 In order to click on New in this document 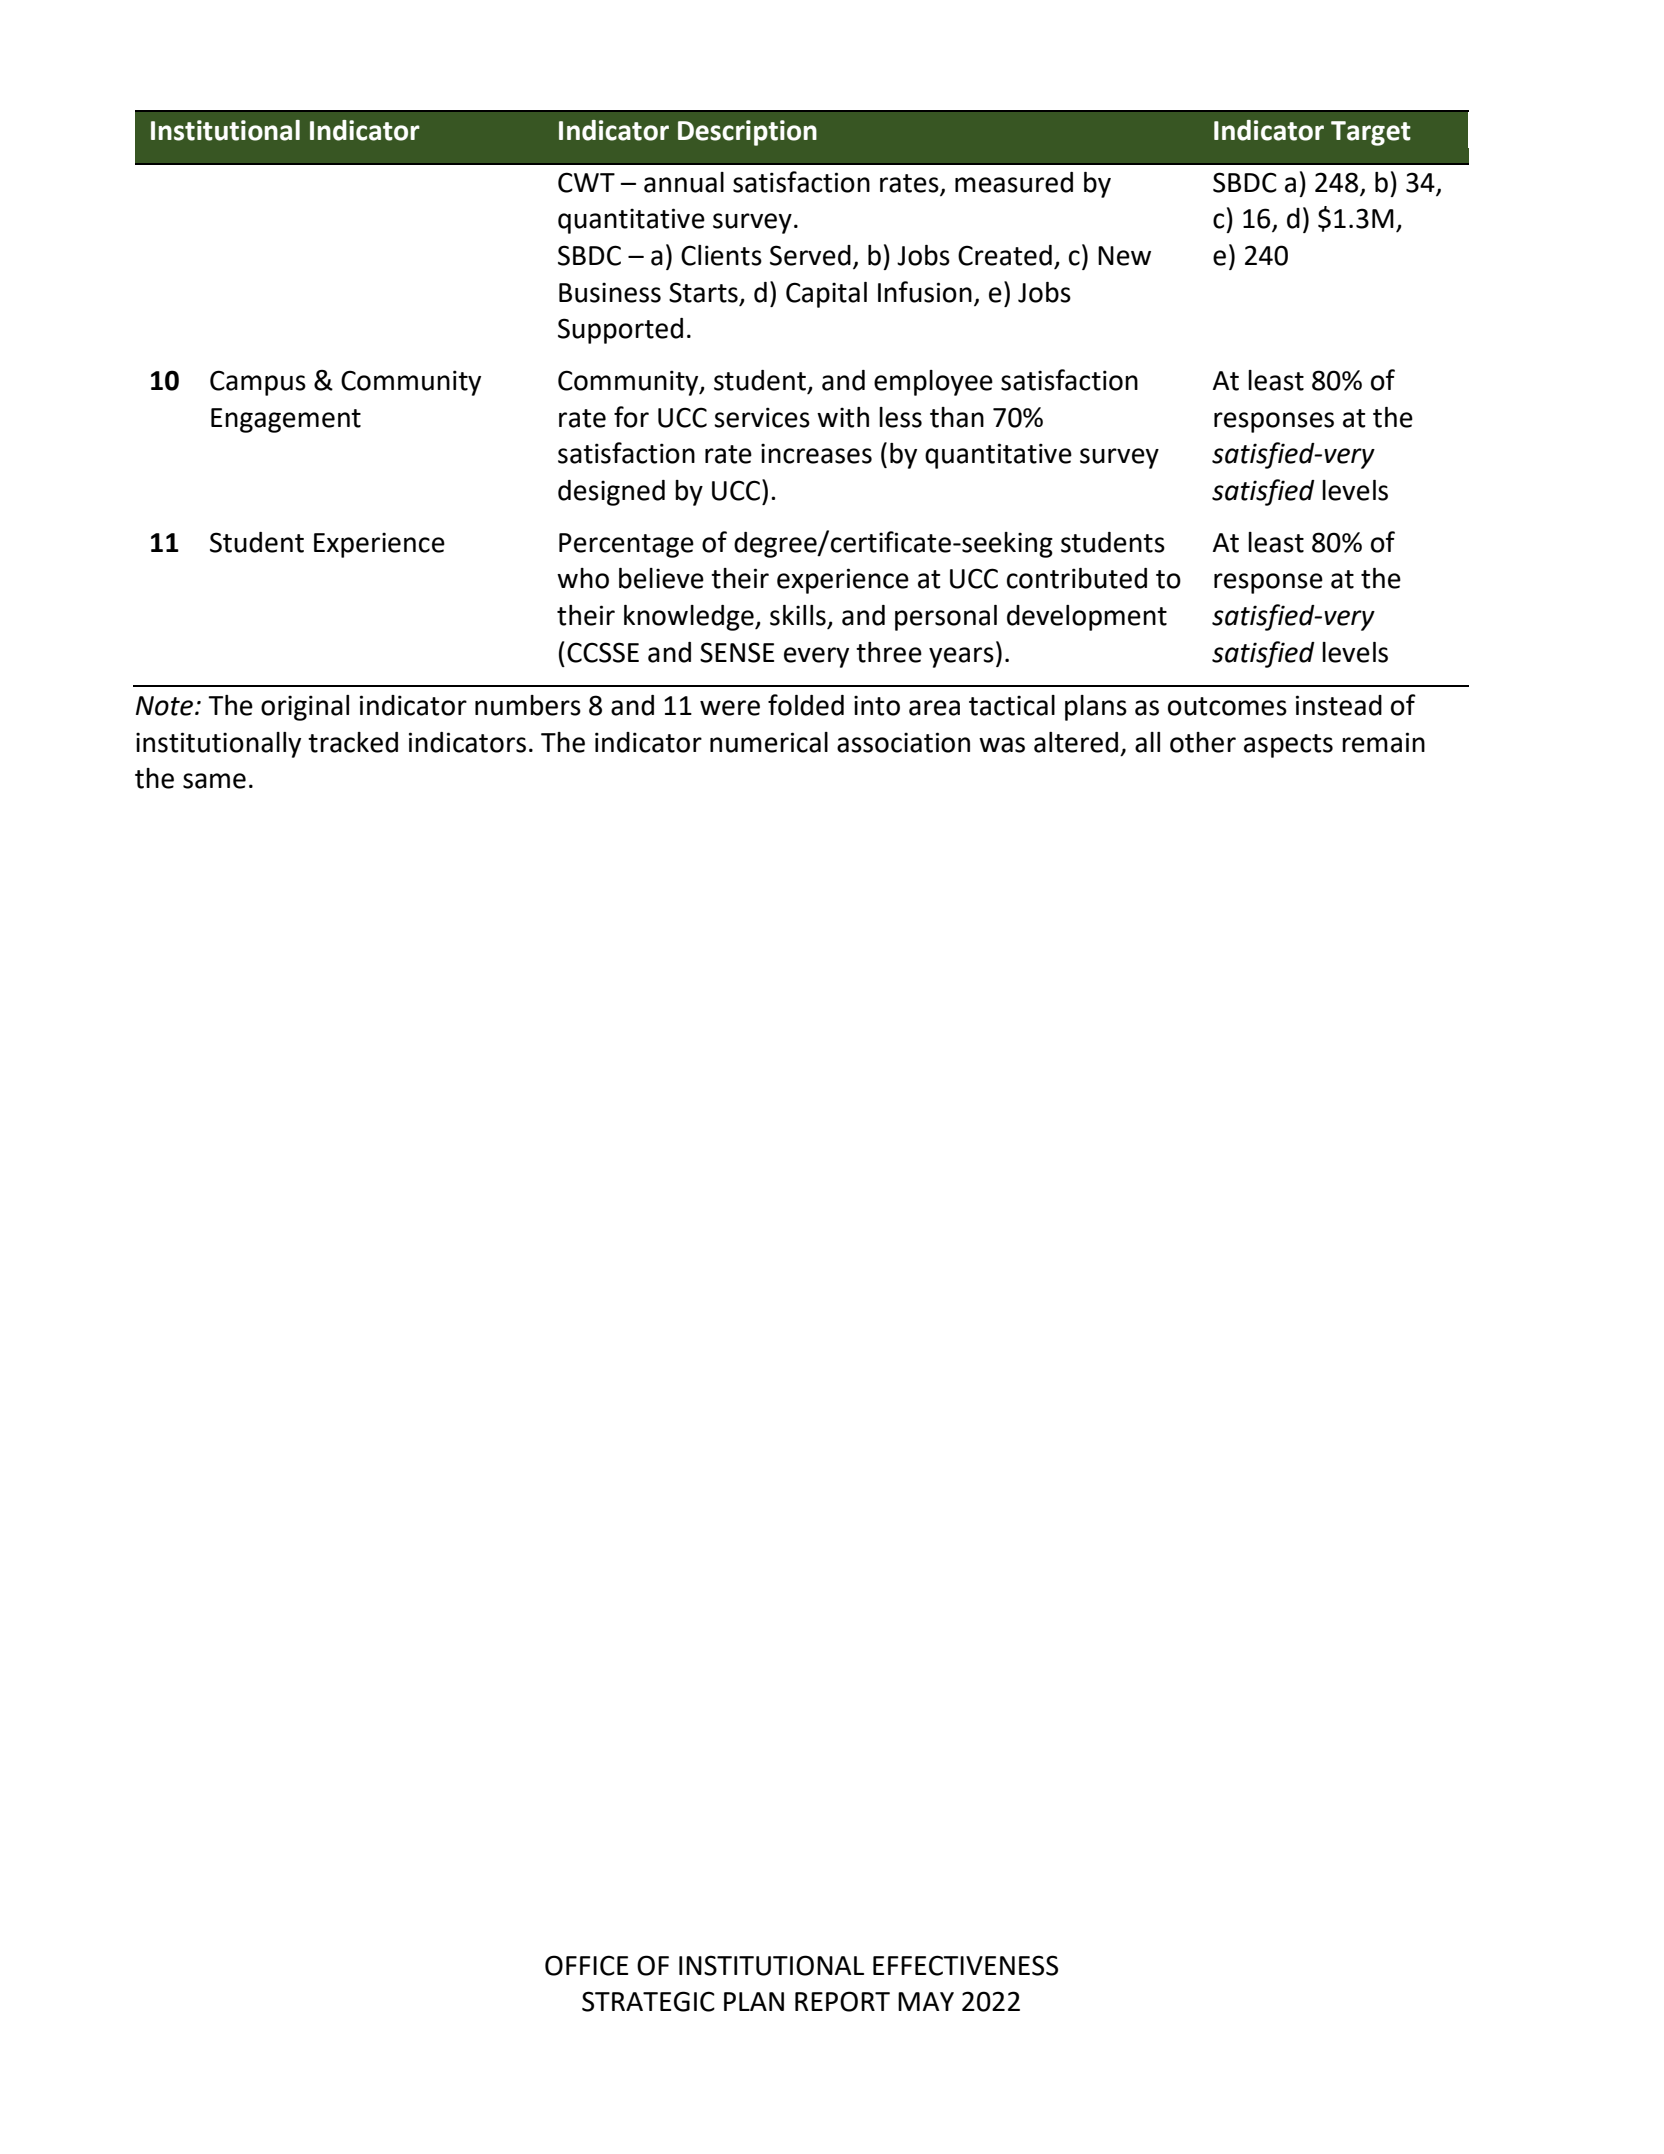, I will do `click(1124, 256)`.
